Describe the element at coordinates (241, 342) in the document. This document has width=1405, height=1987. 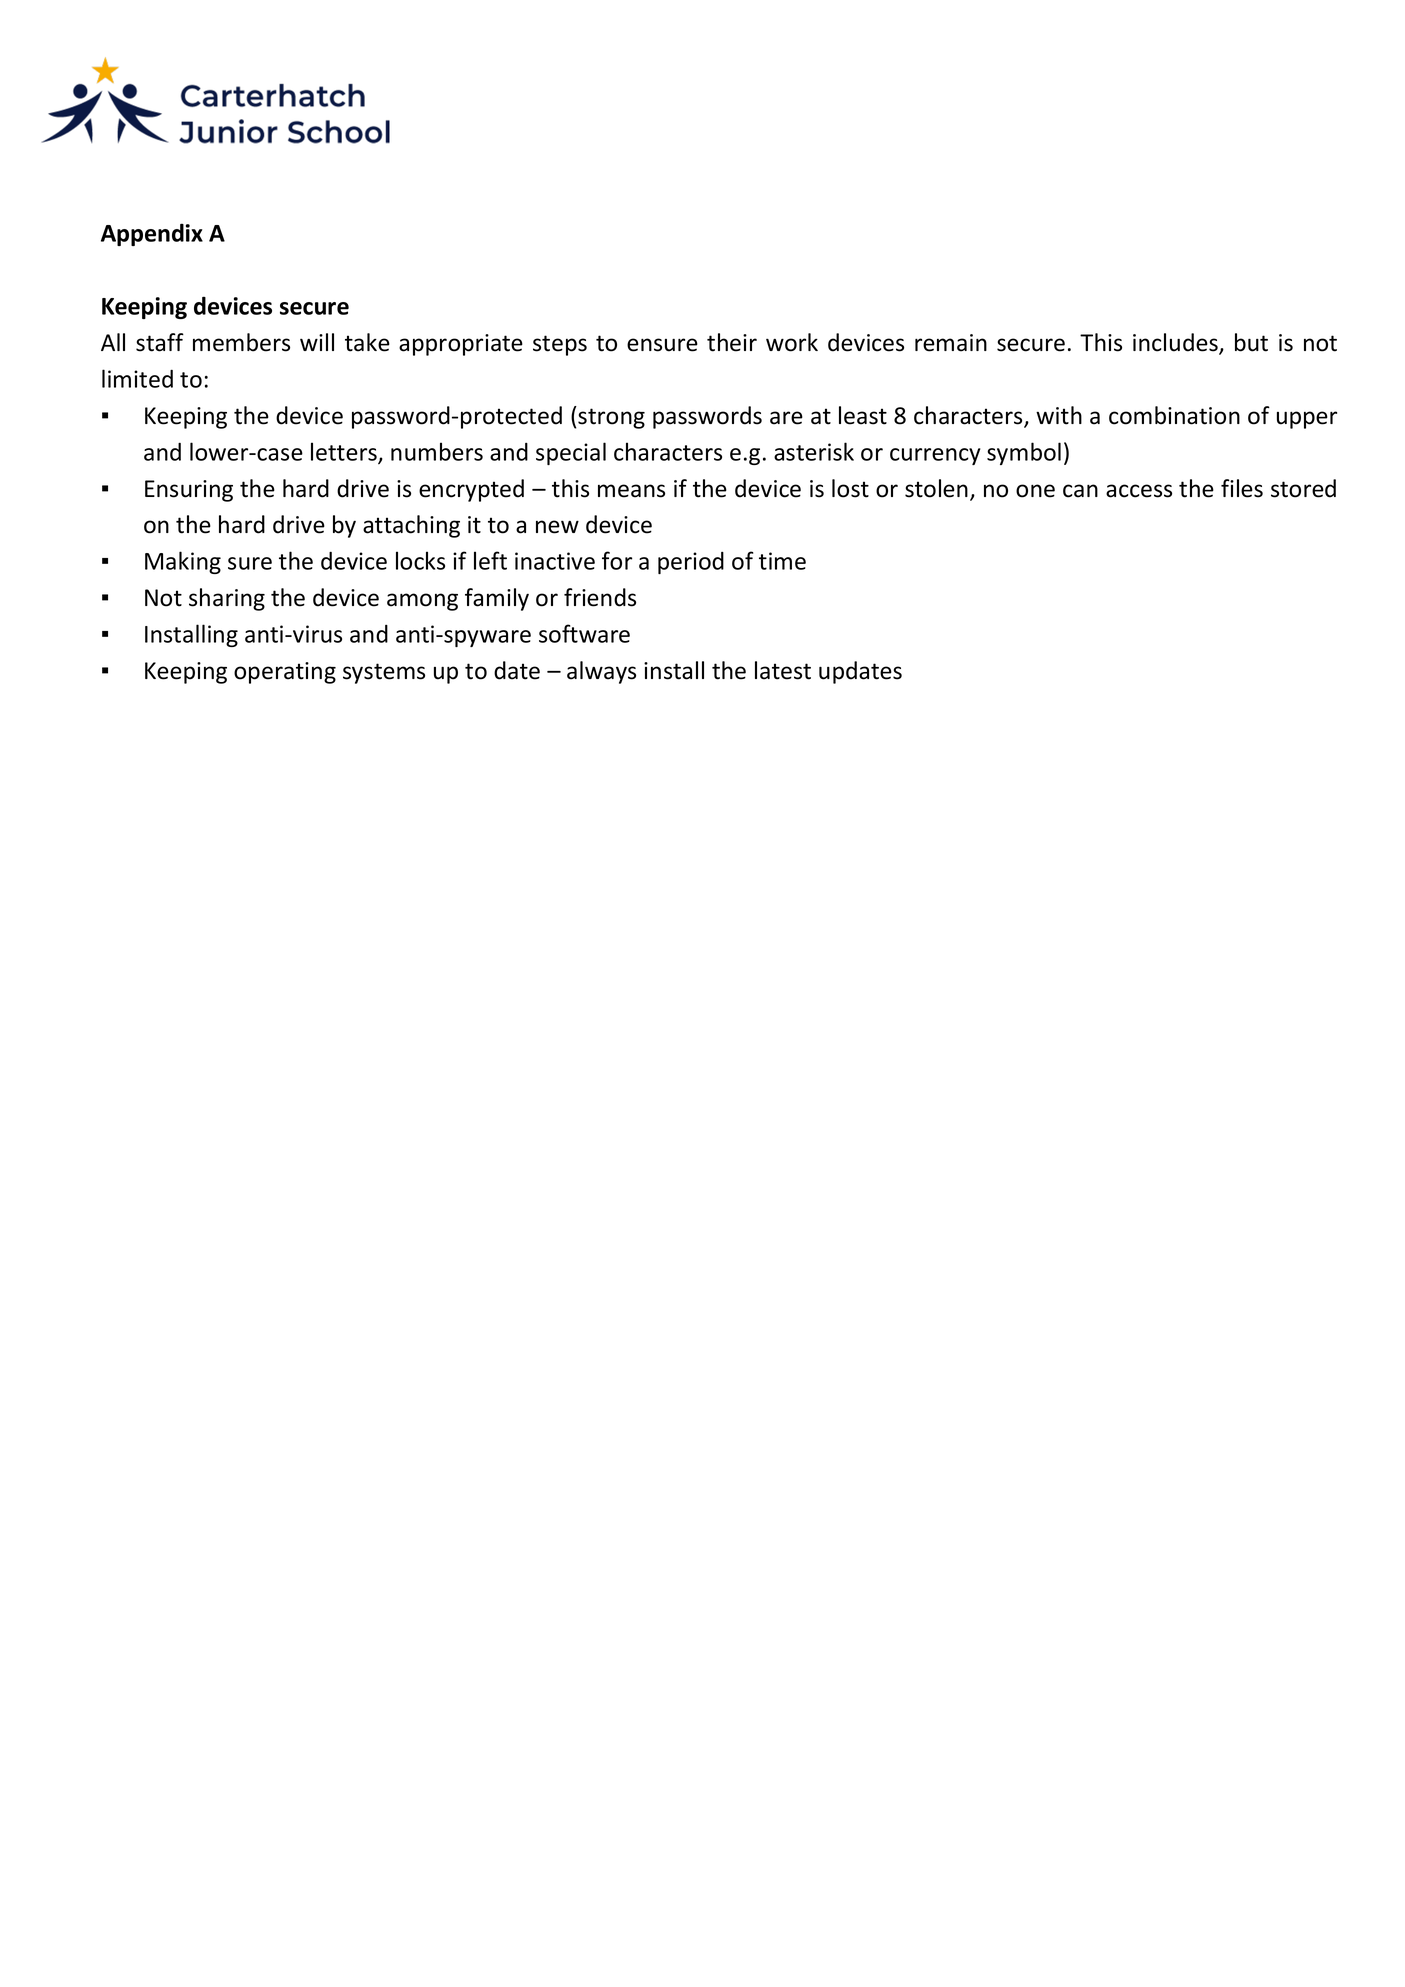
I see `members` at that location.
